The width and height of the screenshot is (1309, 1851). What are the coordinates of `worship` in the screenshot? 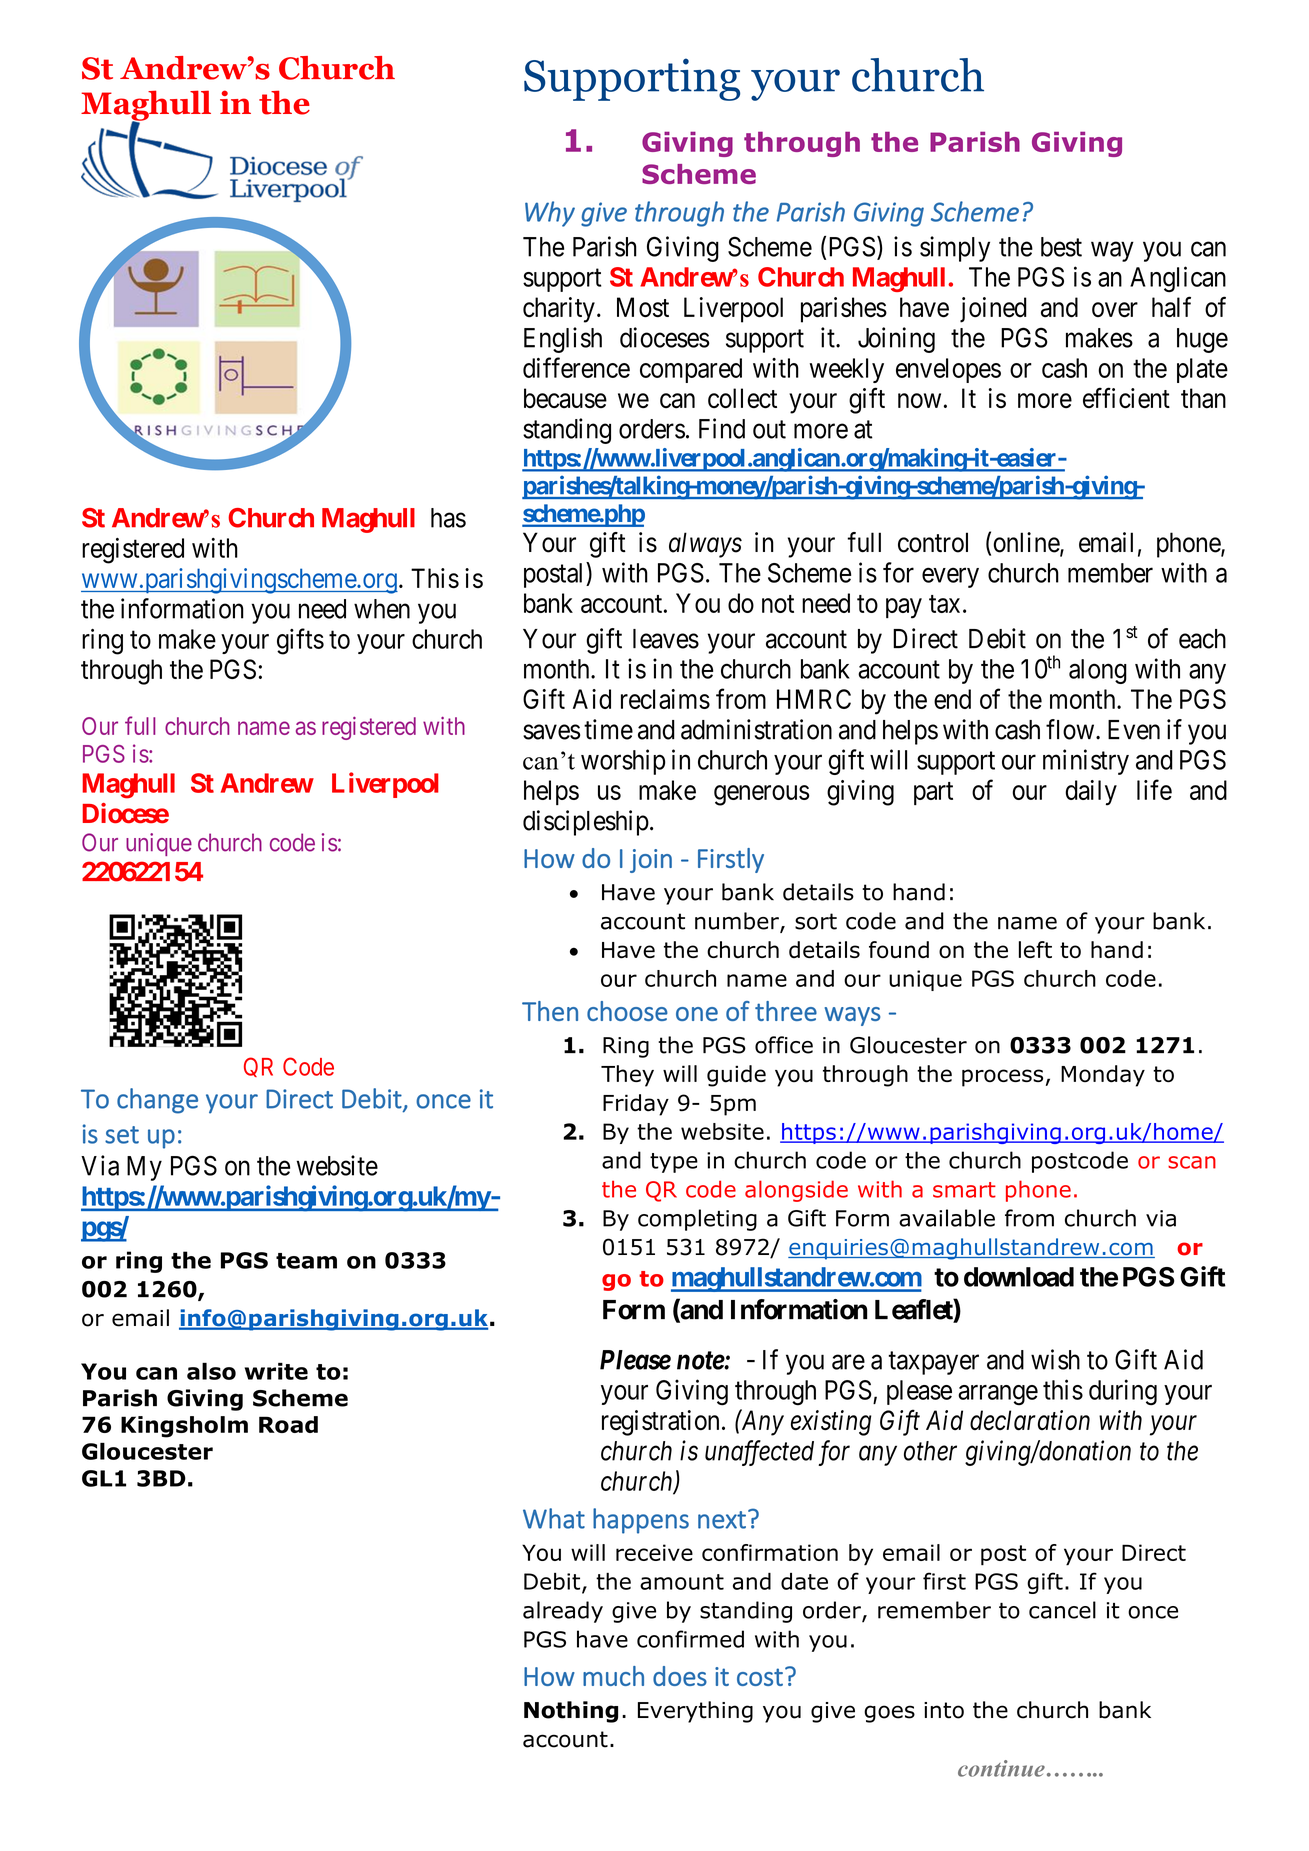 It's located at (623, 762).
